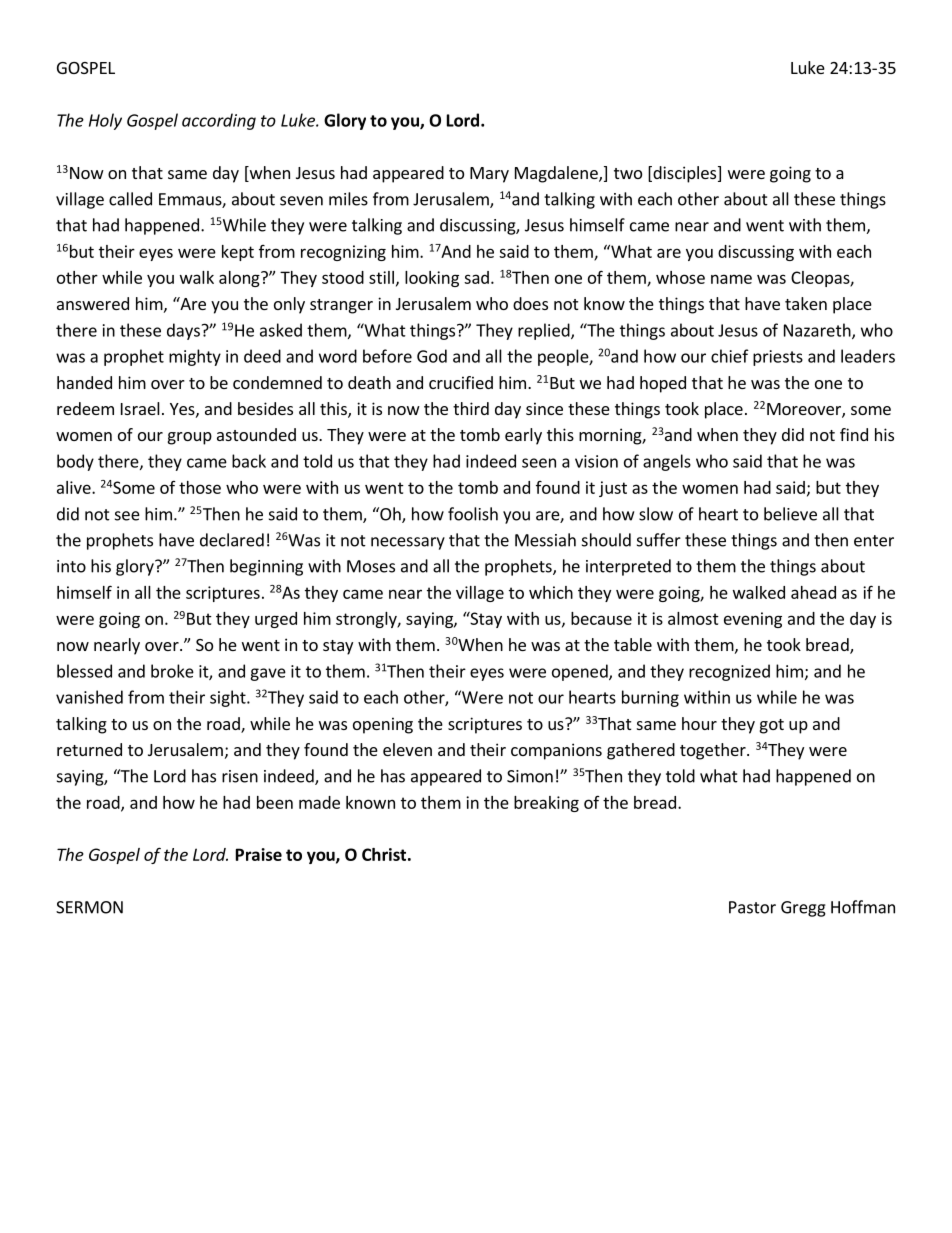  I want to click on SERMON, so click(89, 907).
